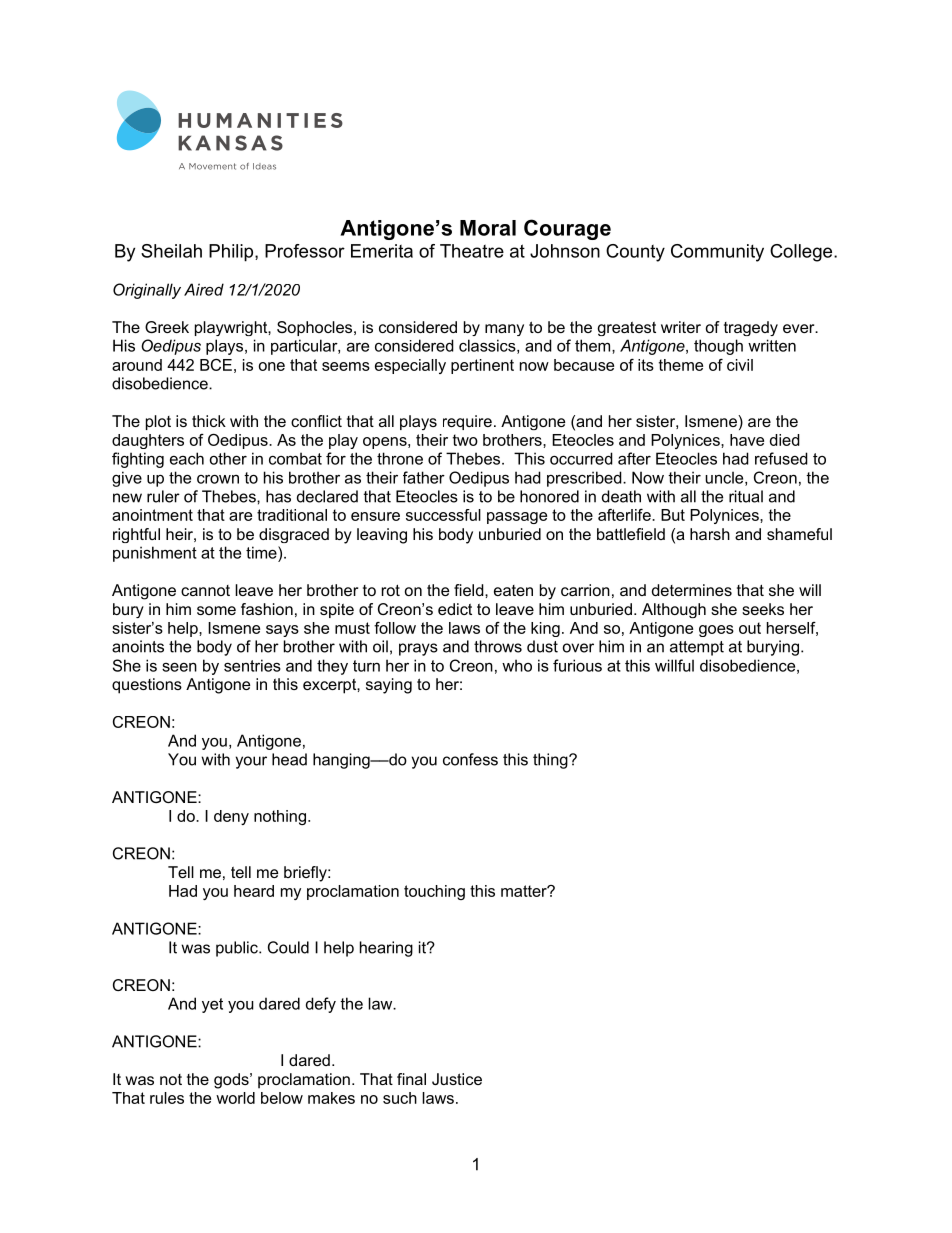  What do you see at coordinates (470, 759) in the screenshot?
I see `confess` at bounding box center [470, 759].
